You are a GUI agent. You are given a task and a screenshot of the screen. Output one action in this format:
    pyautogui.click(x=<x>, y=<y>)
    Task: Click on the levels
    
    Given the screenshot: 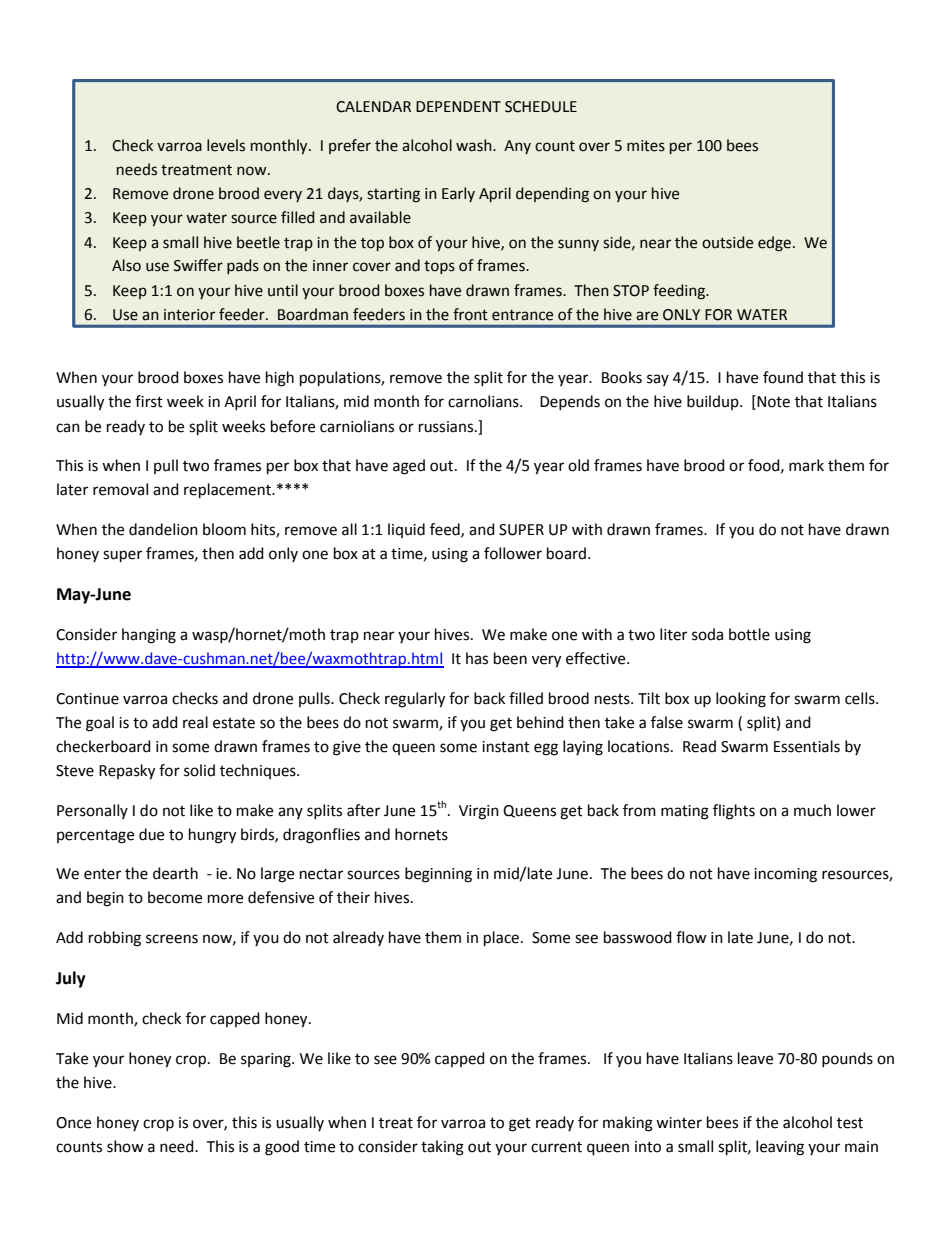 What is the action you would take?
    pyautogui.click(x=226, y=145)
